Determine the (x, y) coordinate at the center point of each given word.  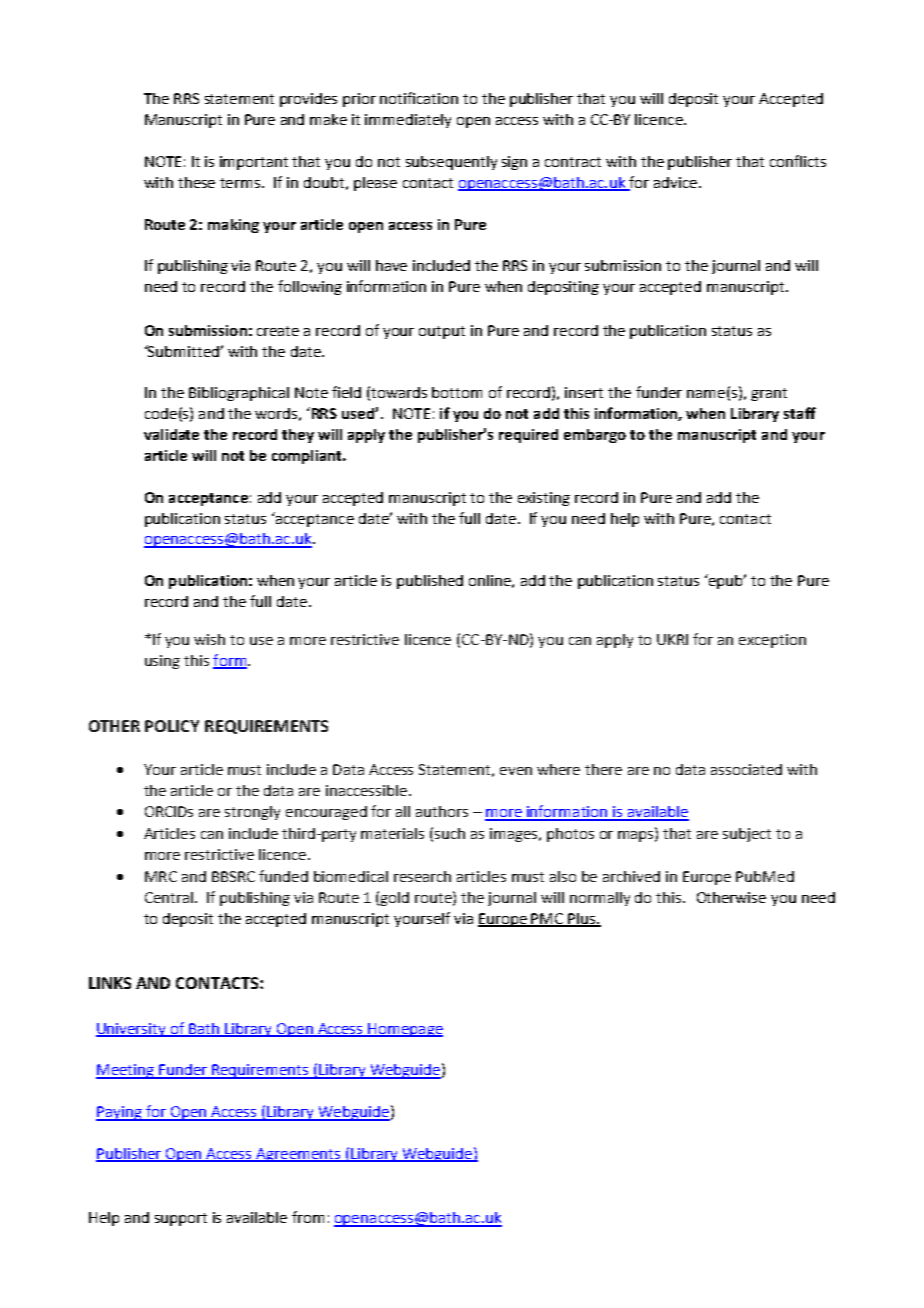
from (308, 1217)
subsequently (451, 163)
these (196, 182)
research (422, 876)
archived (631, 876)
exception (772, 641)
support (181, 1219)
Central (169, 897)
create (278, 331)
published (430, 582)
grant (769, 394)
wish (209, 639)
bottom (457, 392)
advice (677, 182)
